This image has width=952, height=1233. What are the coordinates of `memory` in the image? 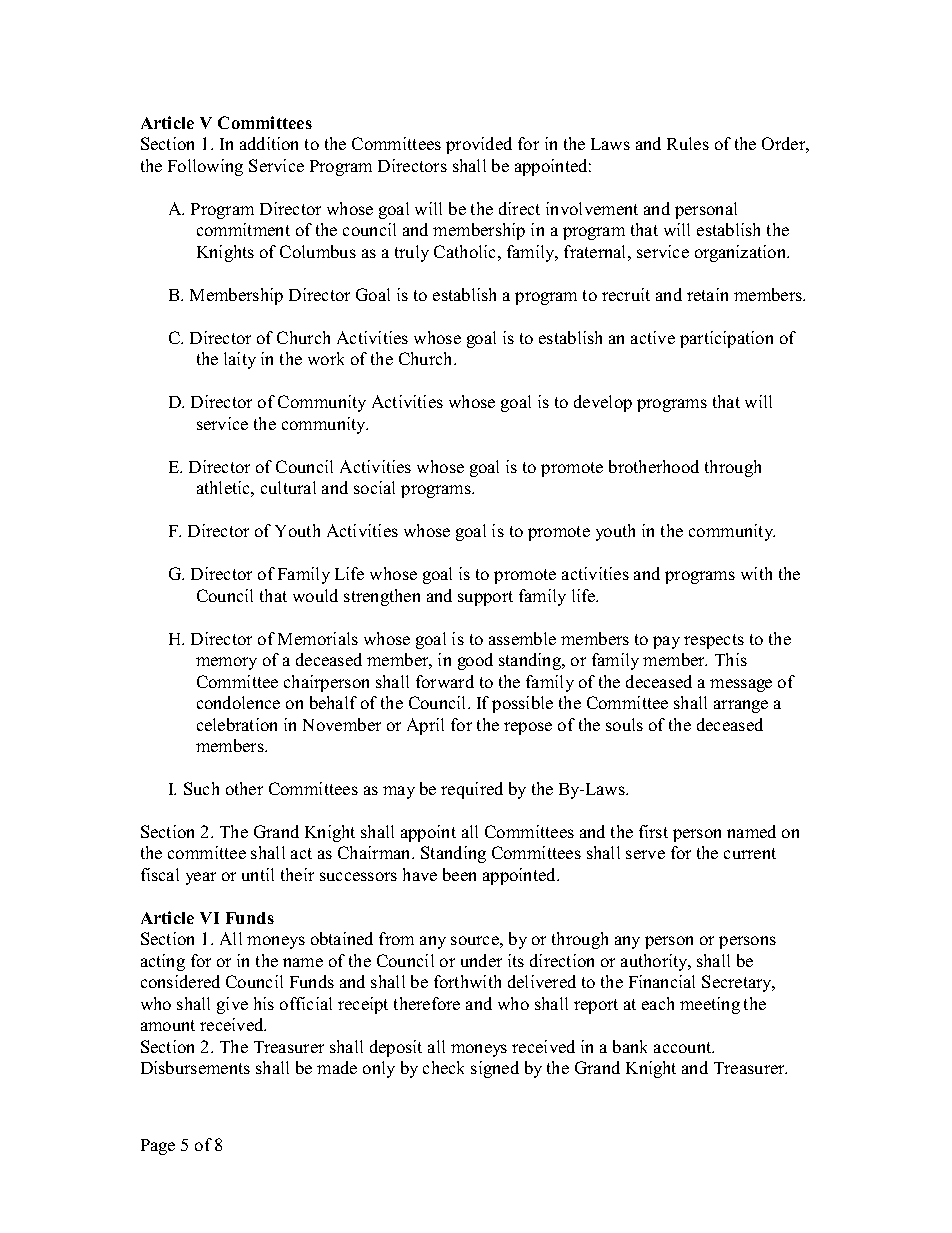 It's located at (226, 663).
